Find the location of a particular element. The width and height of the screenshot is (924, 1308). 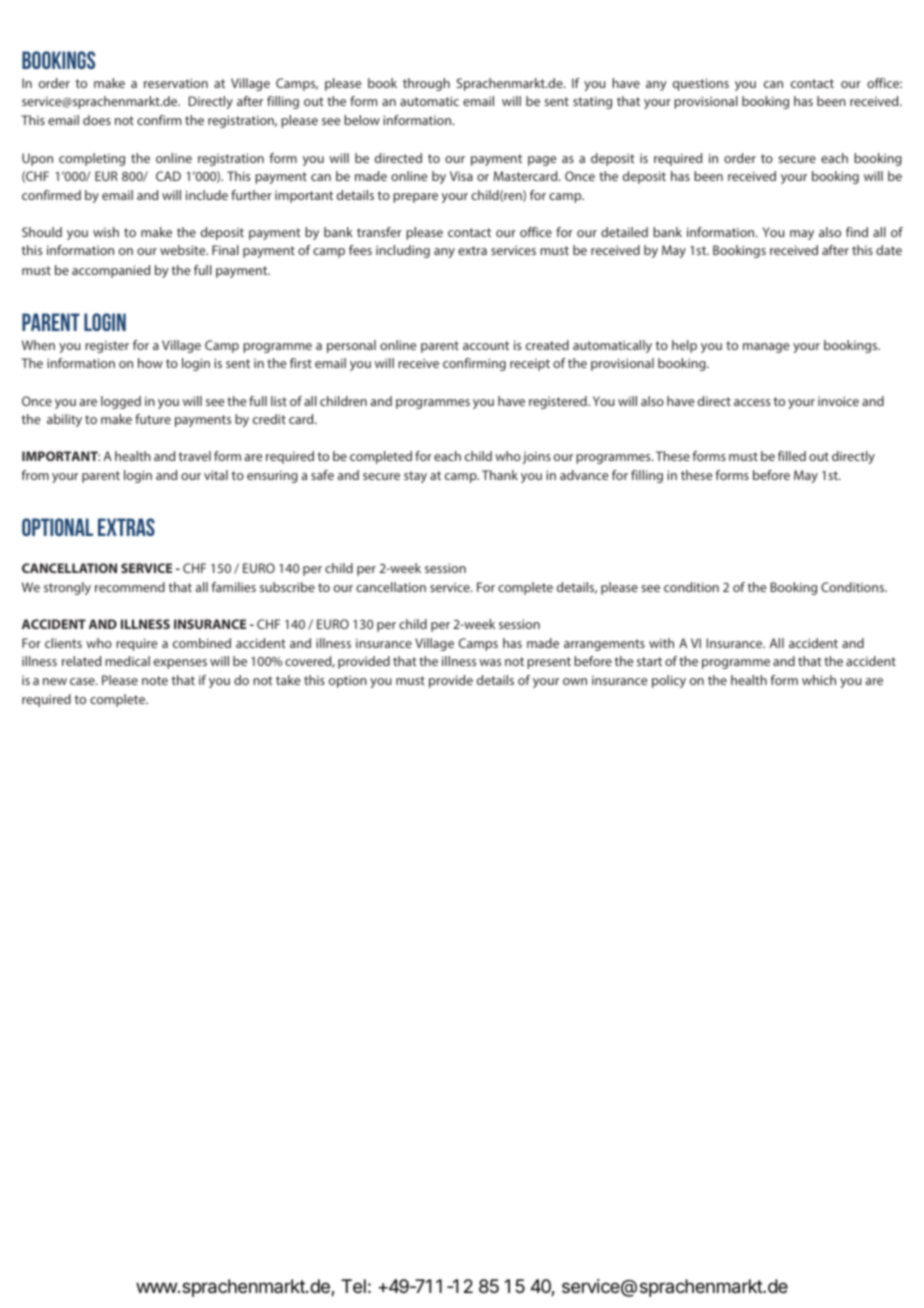

access is located at coordinates (752, 402).
